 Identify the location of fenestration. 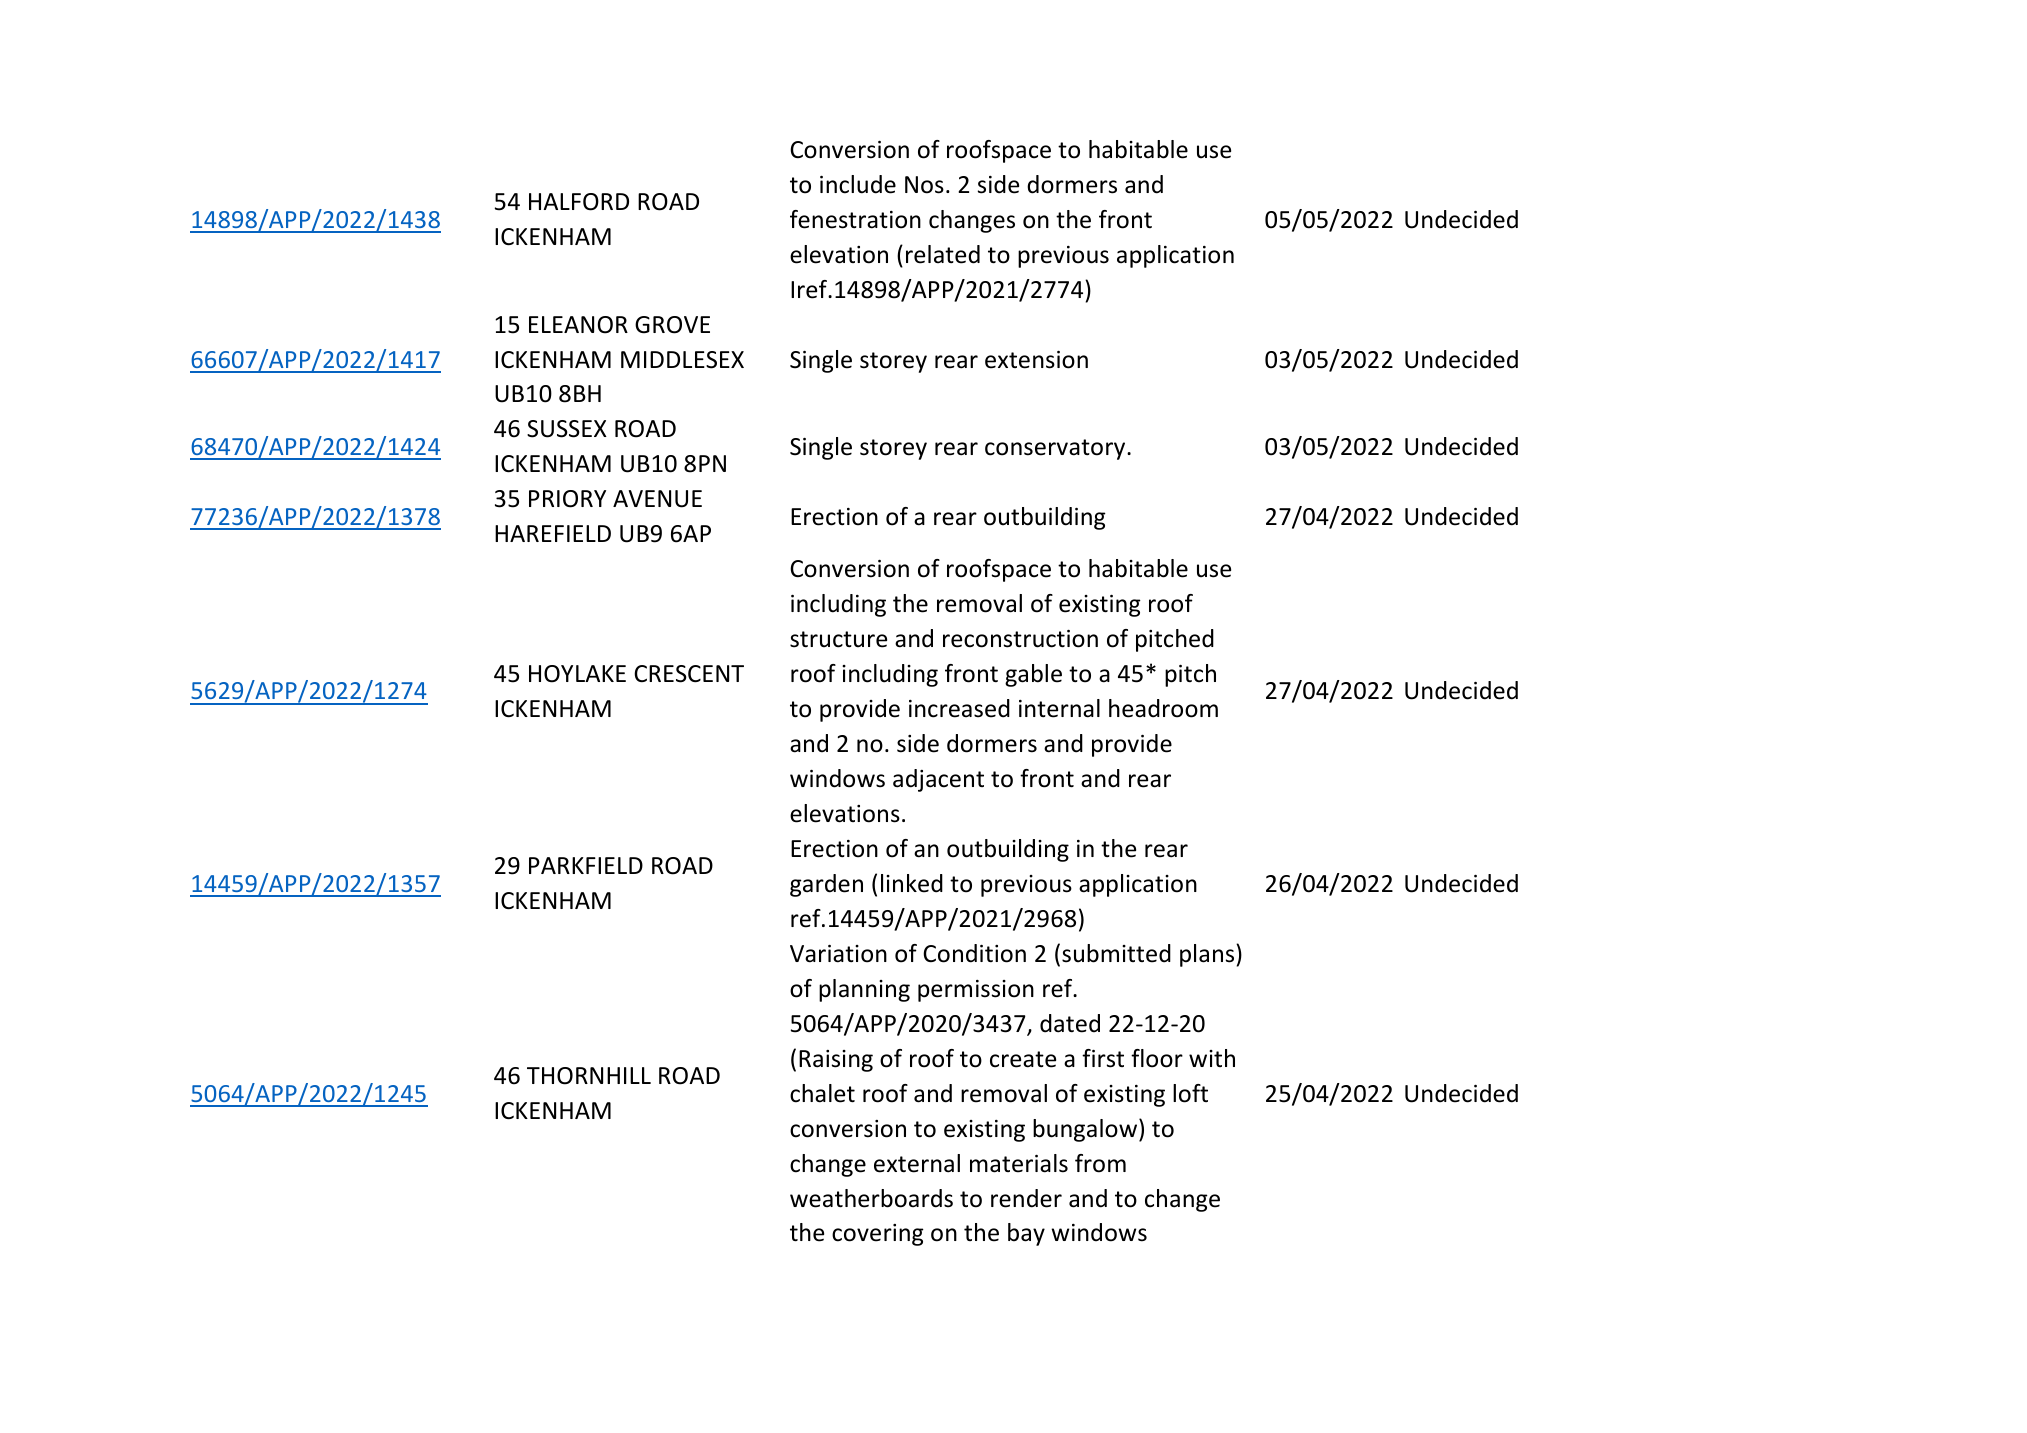
(855, 219).
